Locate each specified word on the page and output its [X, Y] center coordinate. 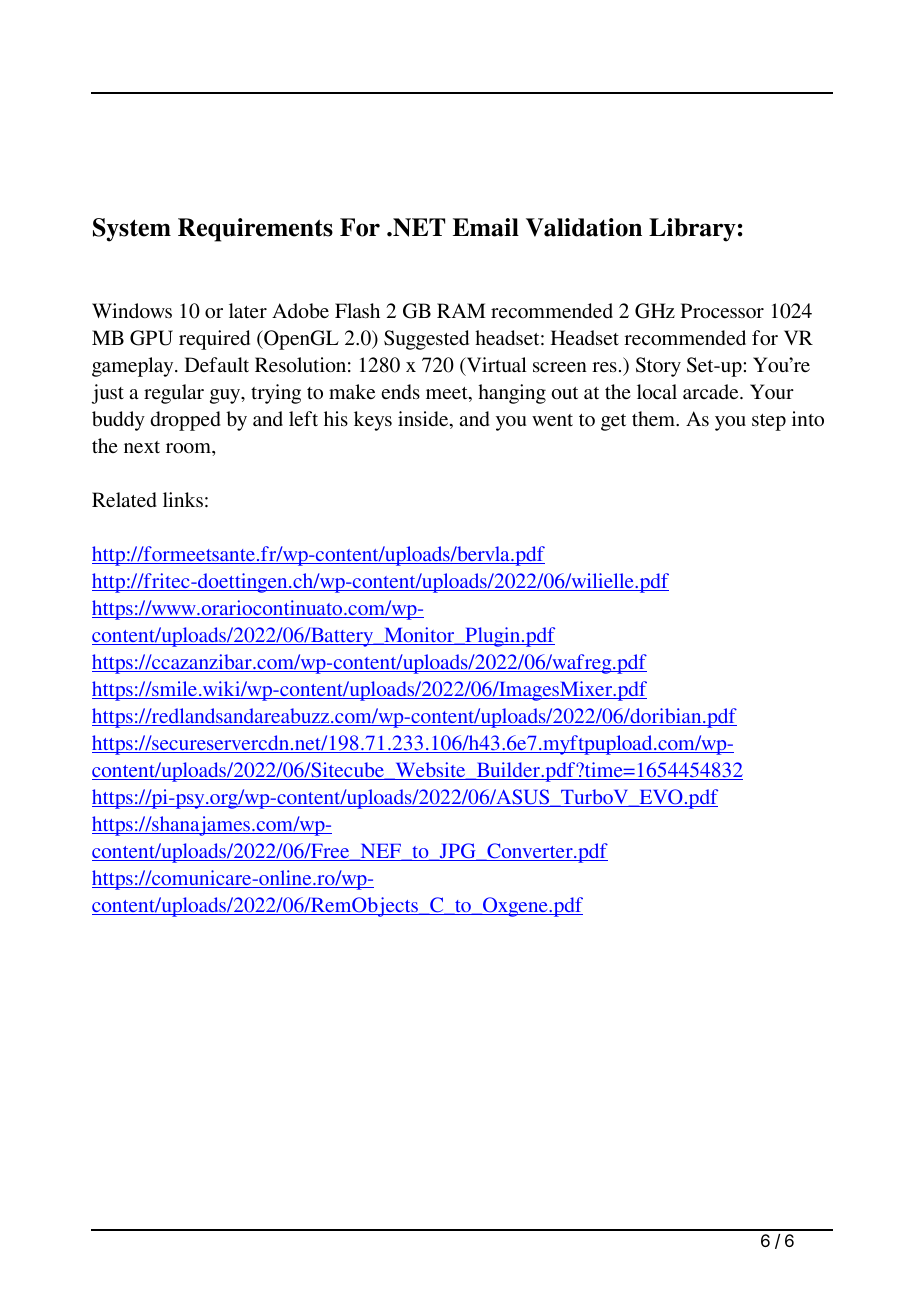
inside [424, 420]
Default [217, 364]
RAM [461, 310]
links [183, 499]
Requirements [255, 230]
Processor [722, 311]
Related [124, 499]
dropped [185, 421]
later [248, 310]
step [769, 422]
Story [658, 367]
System [132, 230]
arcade [712, 391]
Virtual [495, 366]
